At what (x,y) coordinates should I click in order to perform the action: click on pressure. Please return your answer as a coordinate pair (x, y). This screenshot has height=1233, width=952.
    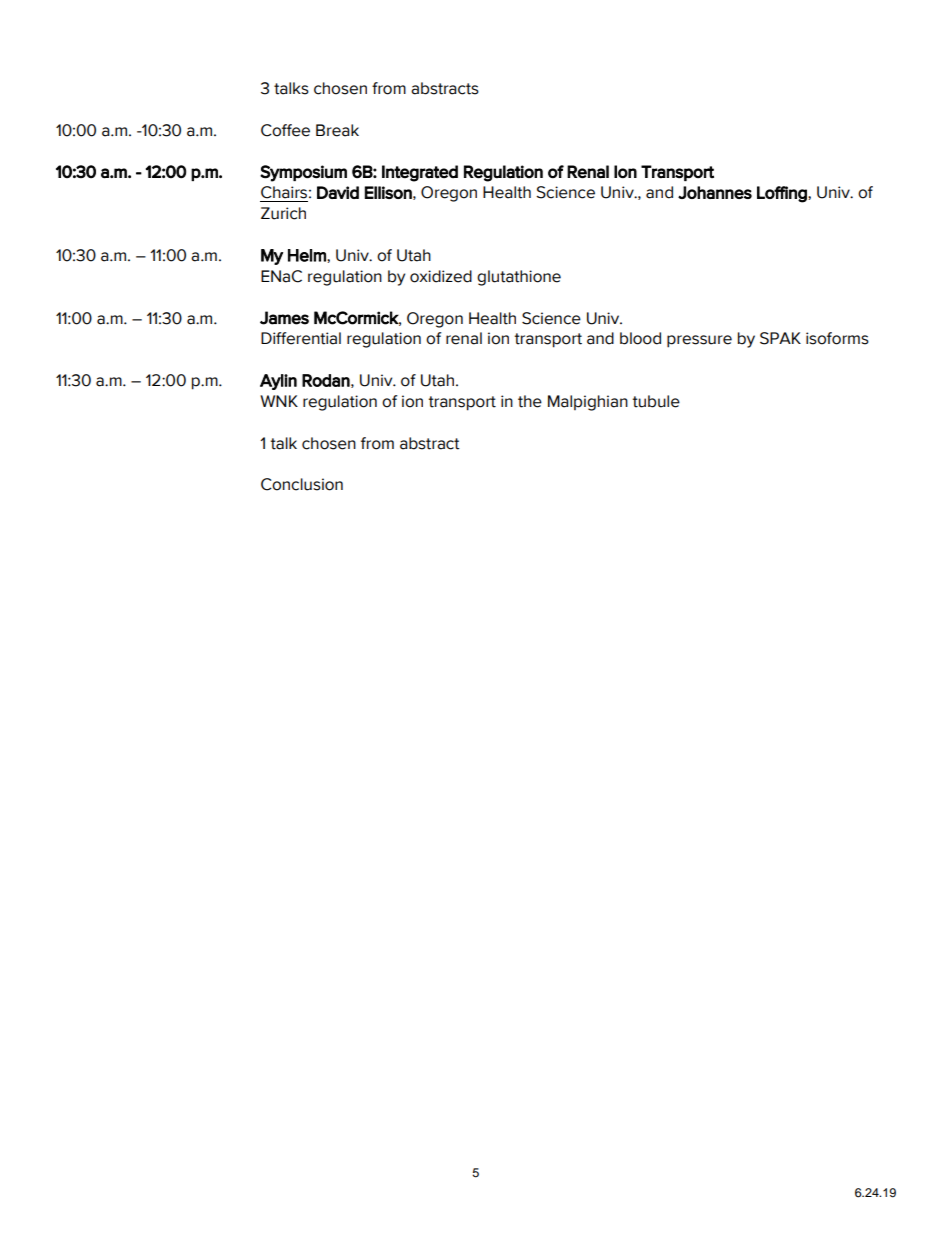
    Looking at the image, I should click on (699, 341).
